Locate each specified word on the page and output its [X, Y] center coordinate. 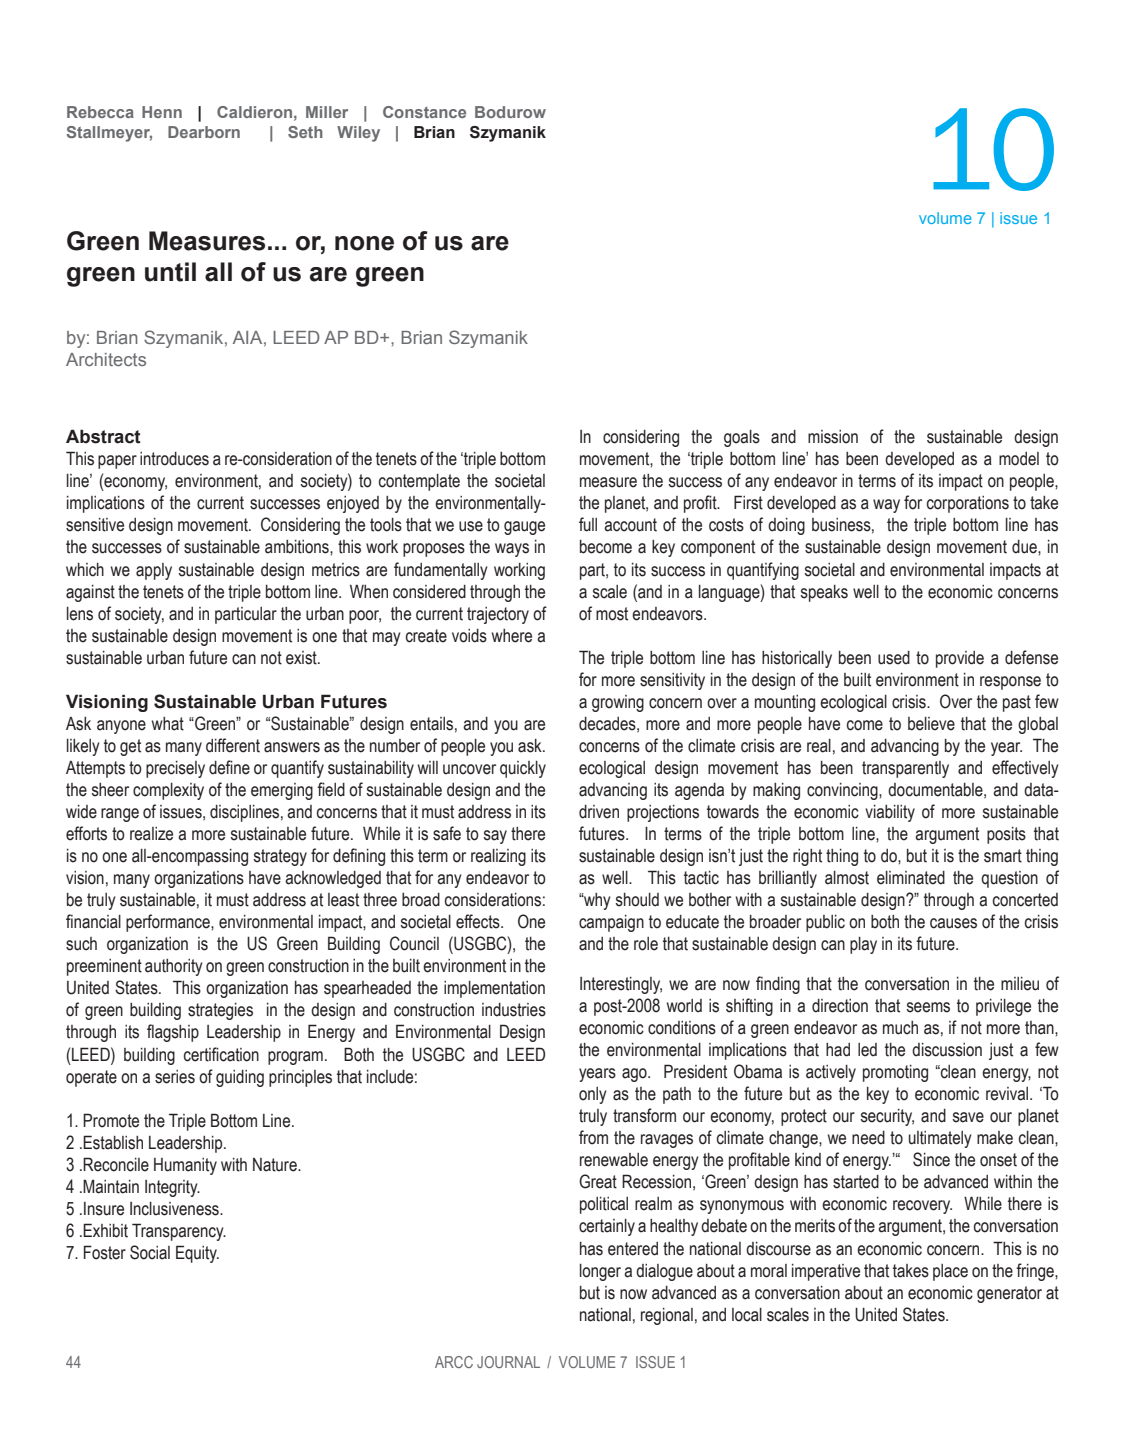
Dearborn [204, 132]
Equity [197, 1254]
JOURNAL [508, 1362]
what [168, 724]
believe [931, 724]
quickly [523, 769]
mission [833, 437]
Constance [424, 112]
